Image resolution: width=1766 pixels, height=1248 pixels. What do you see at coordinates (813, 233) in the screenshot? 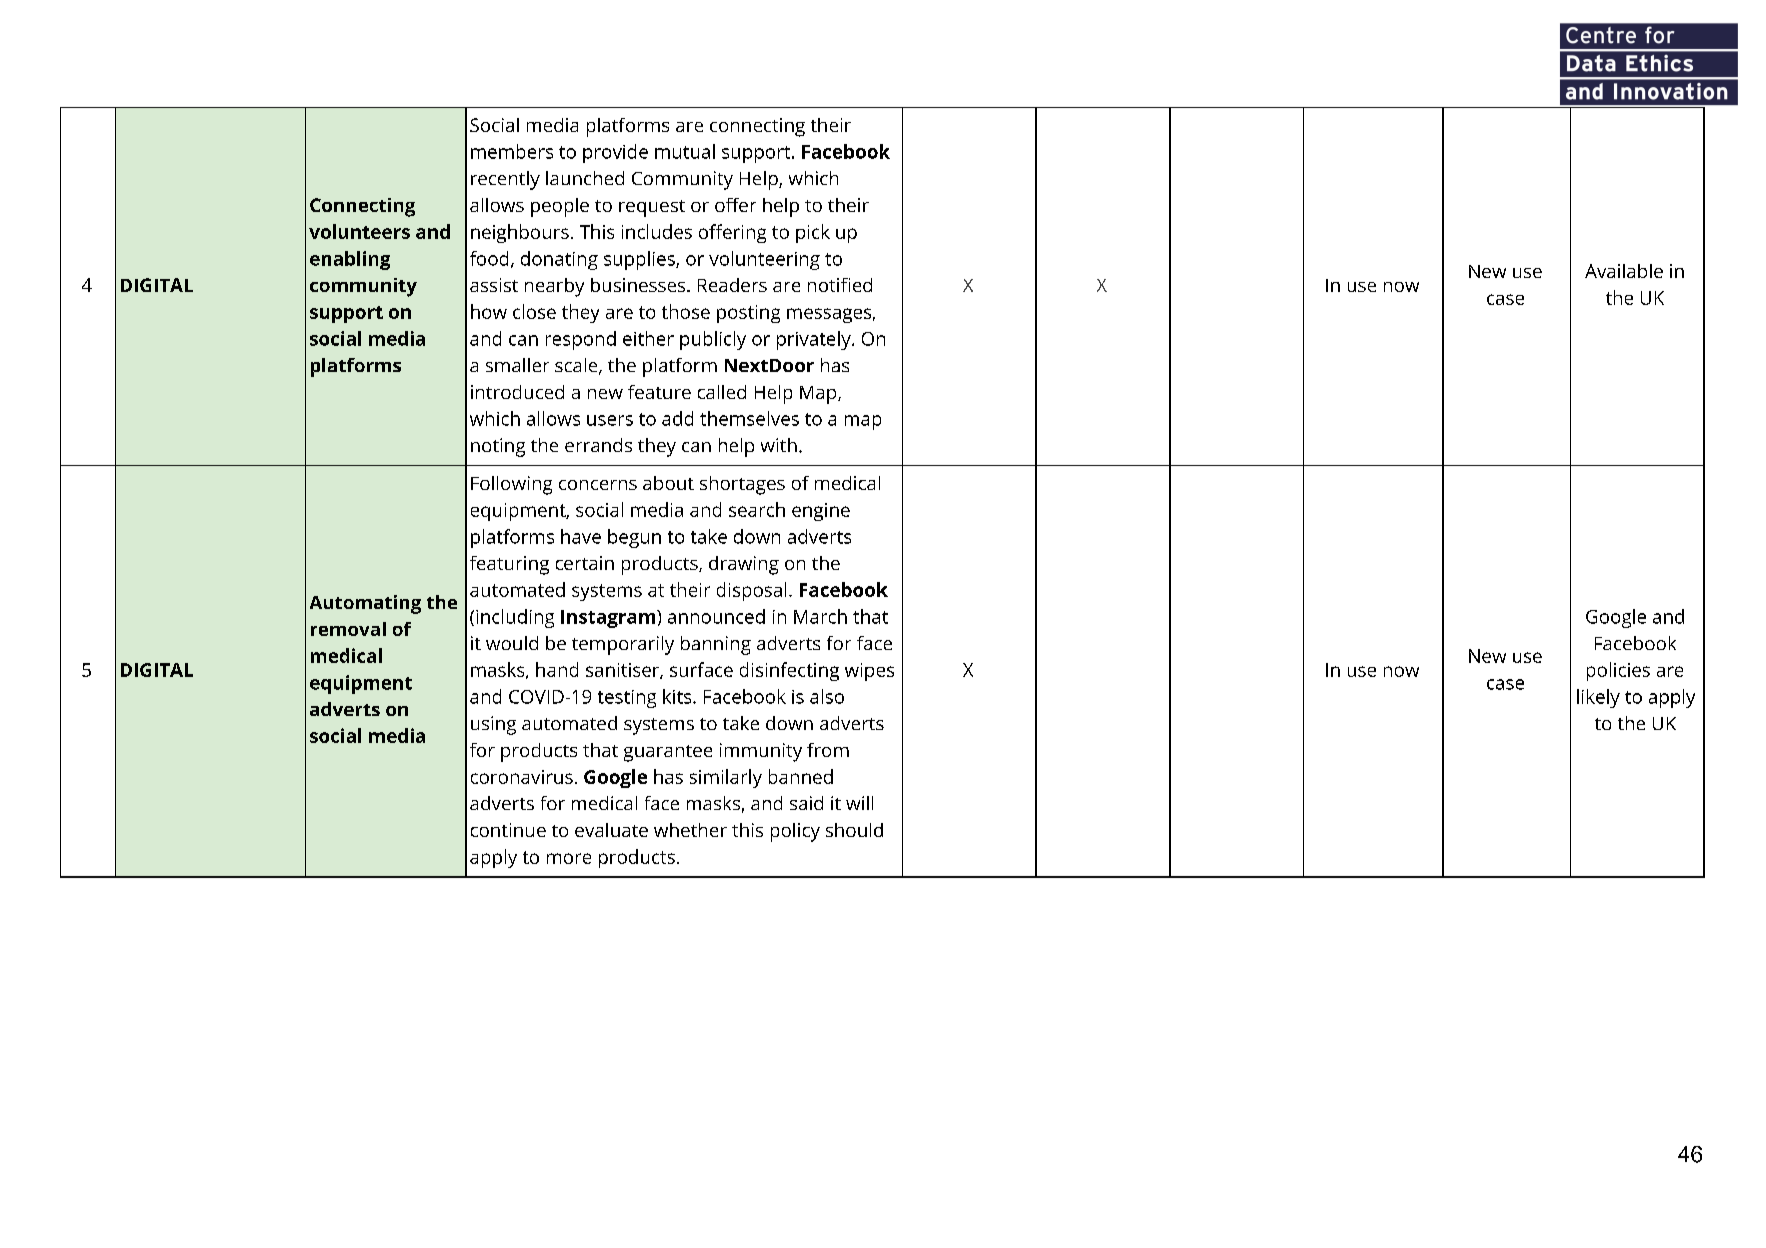
I see `pick` at bounding box center [813, 233].
